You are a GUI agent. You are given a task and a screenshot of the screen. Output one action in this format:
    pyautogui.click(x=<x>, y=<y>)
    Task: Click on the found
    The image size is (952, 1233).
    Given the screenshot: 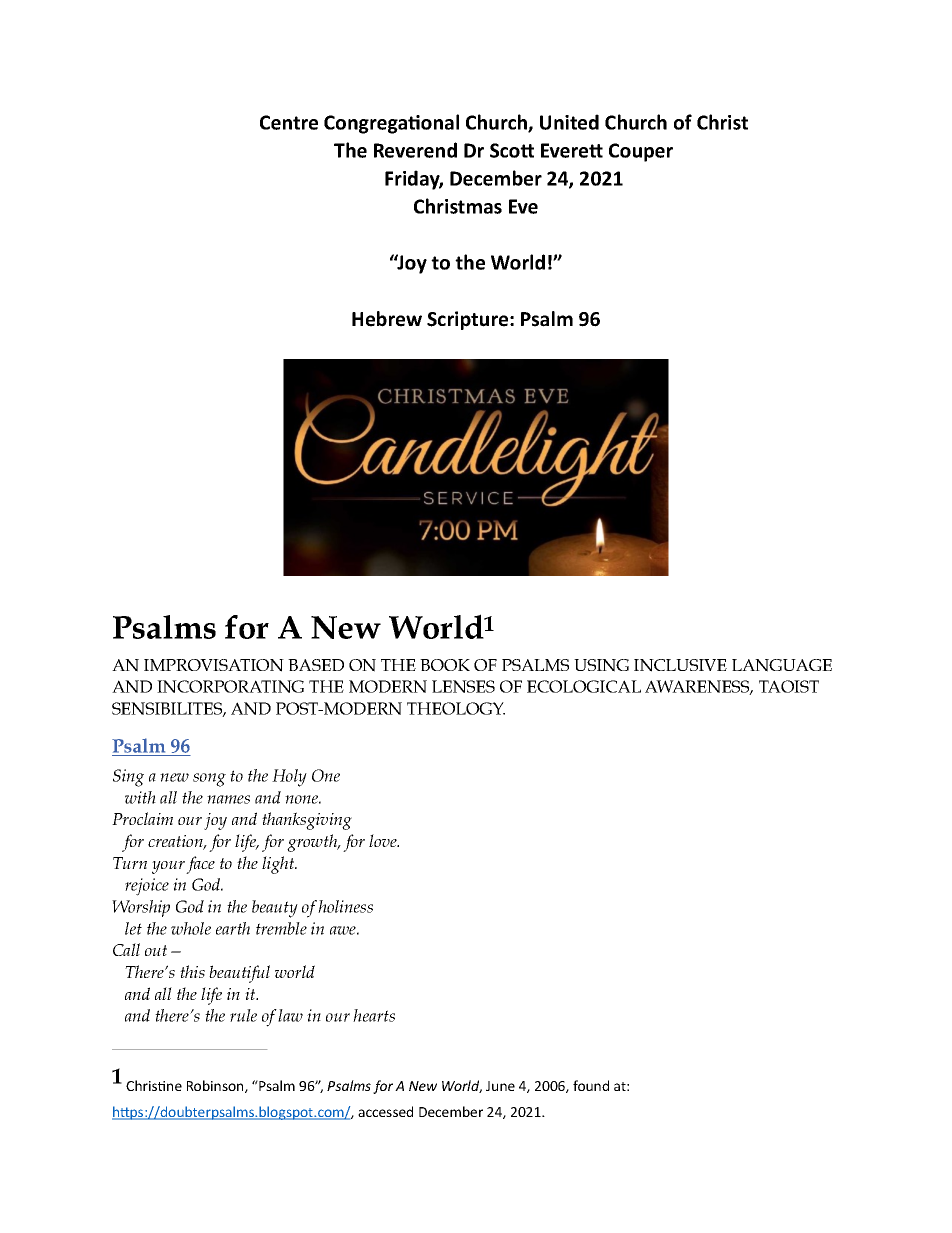 What is the action you would take?
    pyautogui.click(x=591, y=1085)
